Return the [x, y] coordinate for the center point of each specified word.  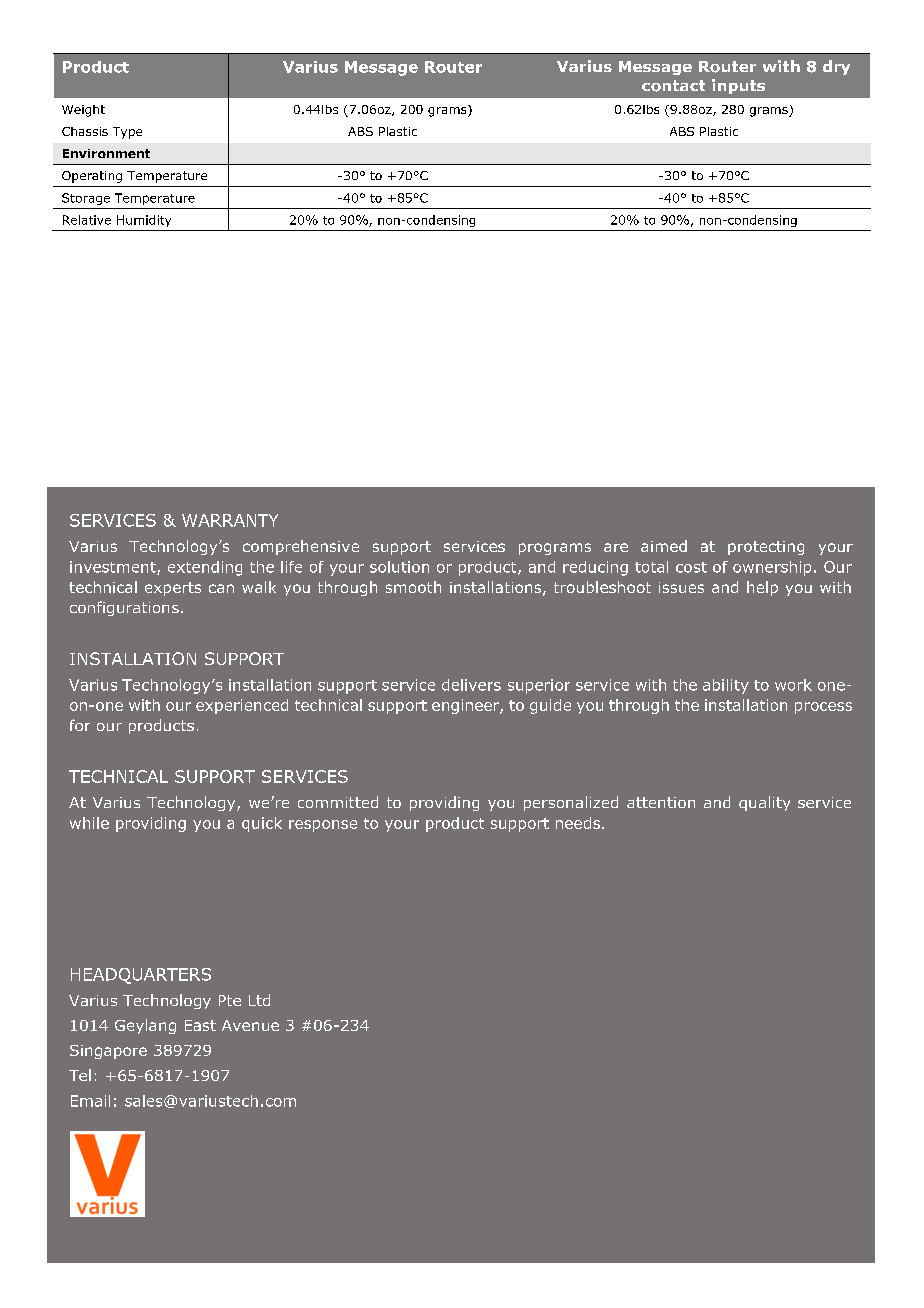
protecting [766, 548]
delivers [471, 685]
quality [764, 803]
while [89, 823]
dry [836, 67]
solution [399, 567]
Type [127, 133]
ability [726, 686]
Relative [87, 220]
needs [578, 823]
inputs [738, 86]
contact [673, 86]
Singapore [108, 1052]
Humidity [144, 221]
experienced [242, 706]
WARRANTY [230, 520]
